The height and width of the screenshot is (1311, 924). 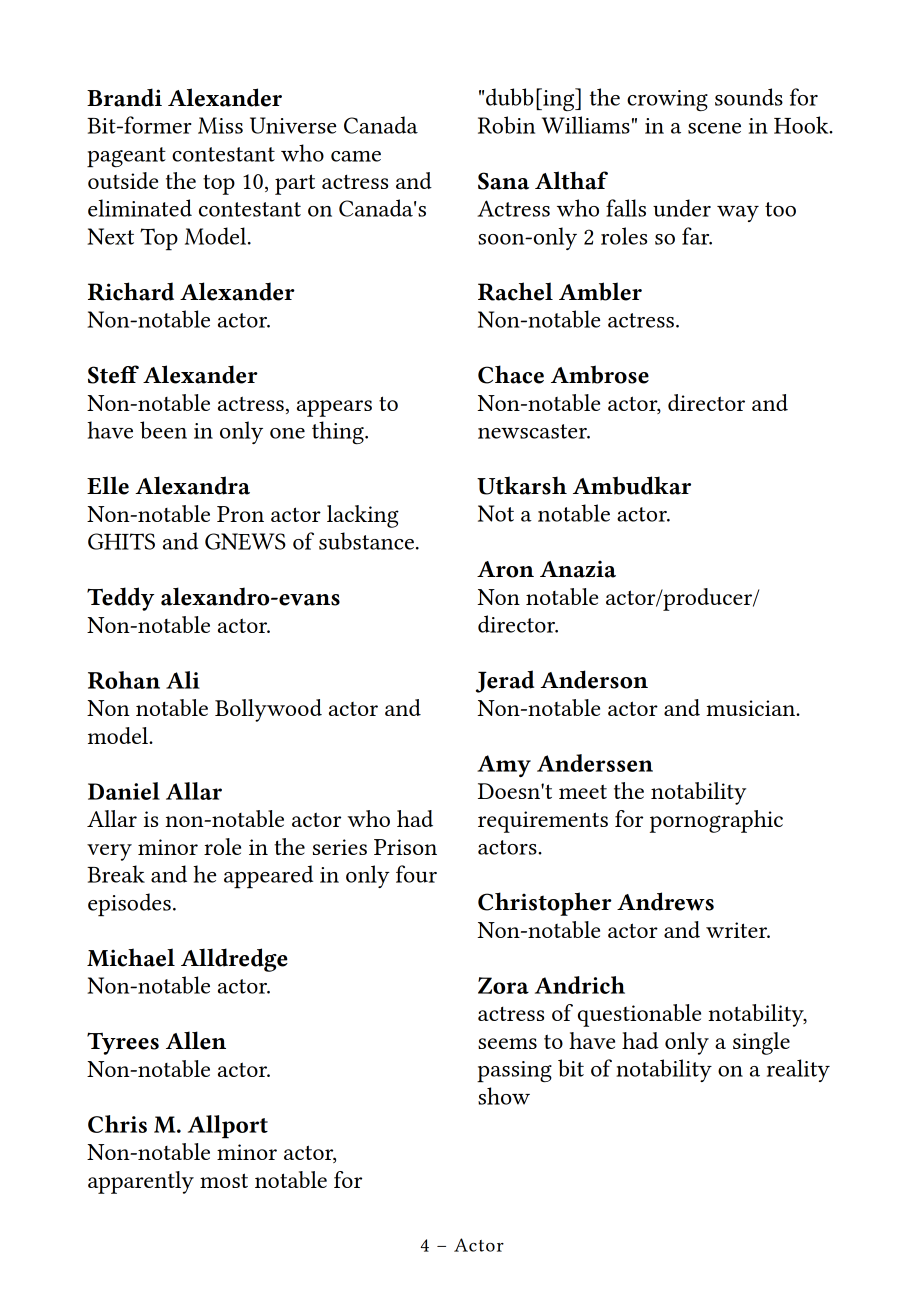 What do you see at coordinates (129, 905) in the screenshot?
I see `episodes` at bounding box center [129, 905].
